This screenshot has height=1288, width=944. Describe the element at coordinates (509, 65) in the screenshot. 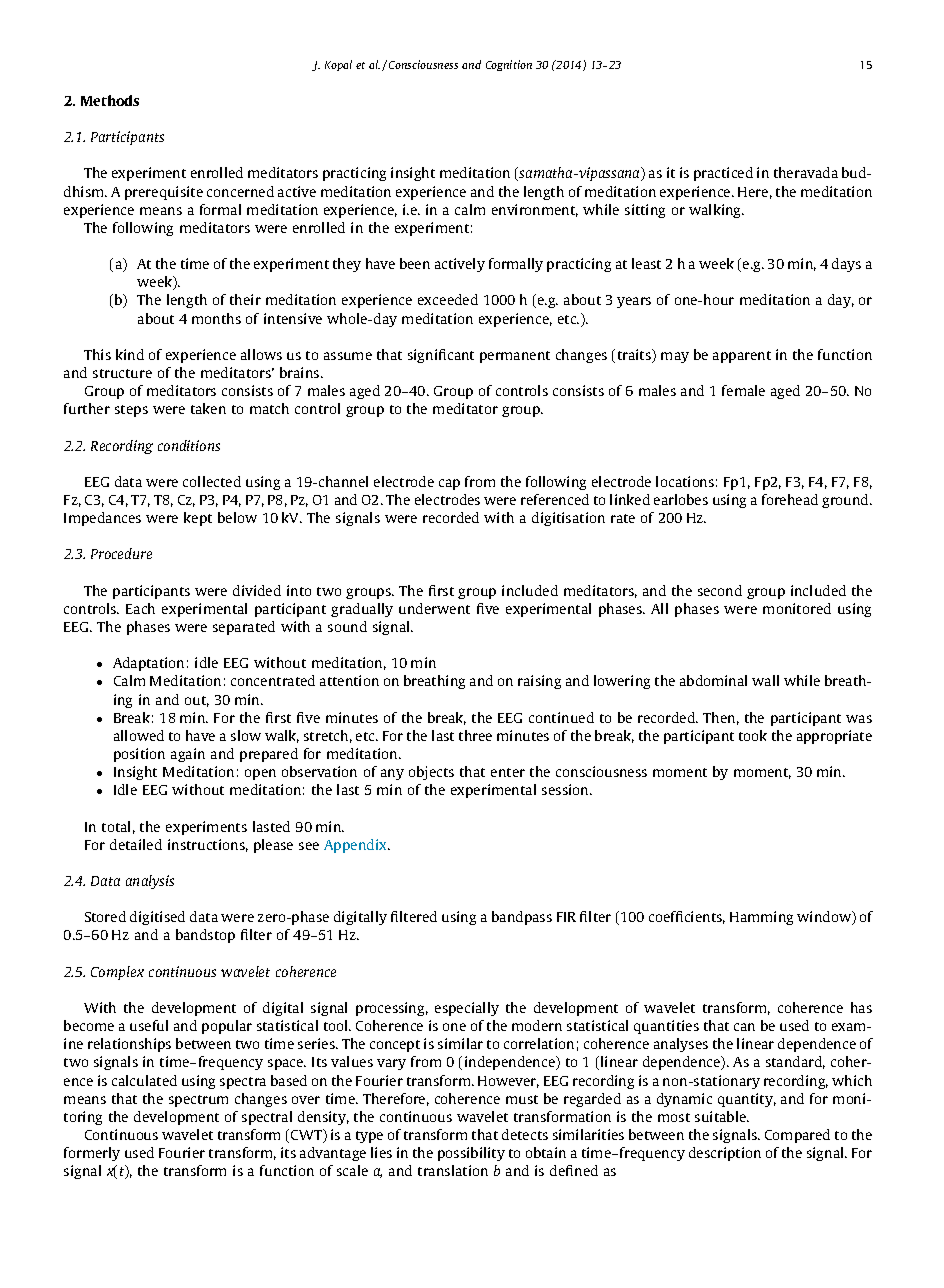

I see `Cognition` at that location.
